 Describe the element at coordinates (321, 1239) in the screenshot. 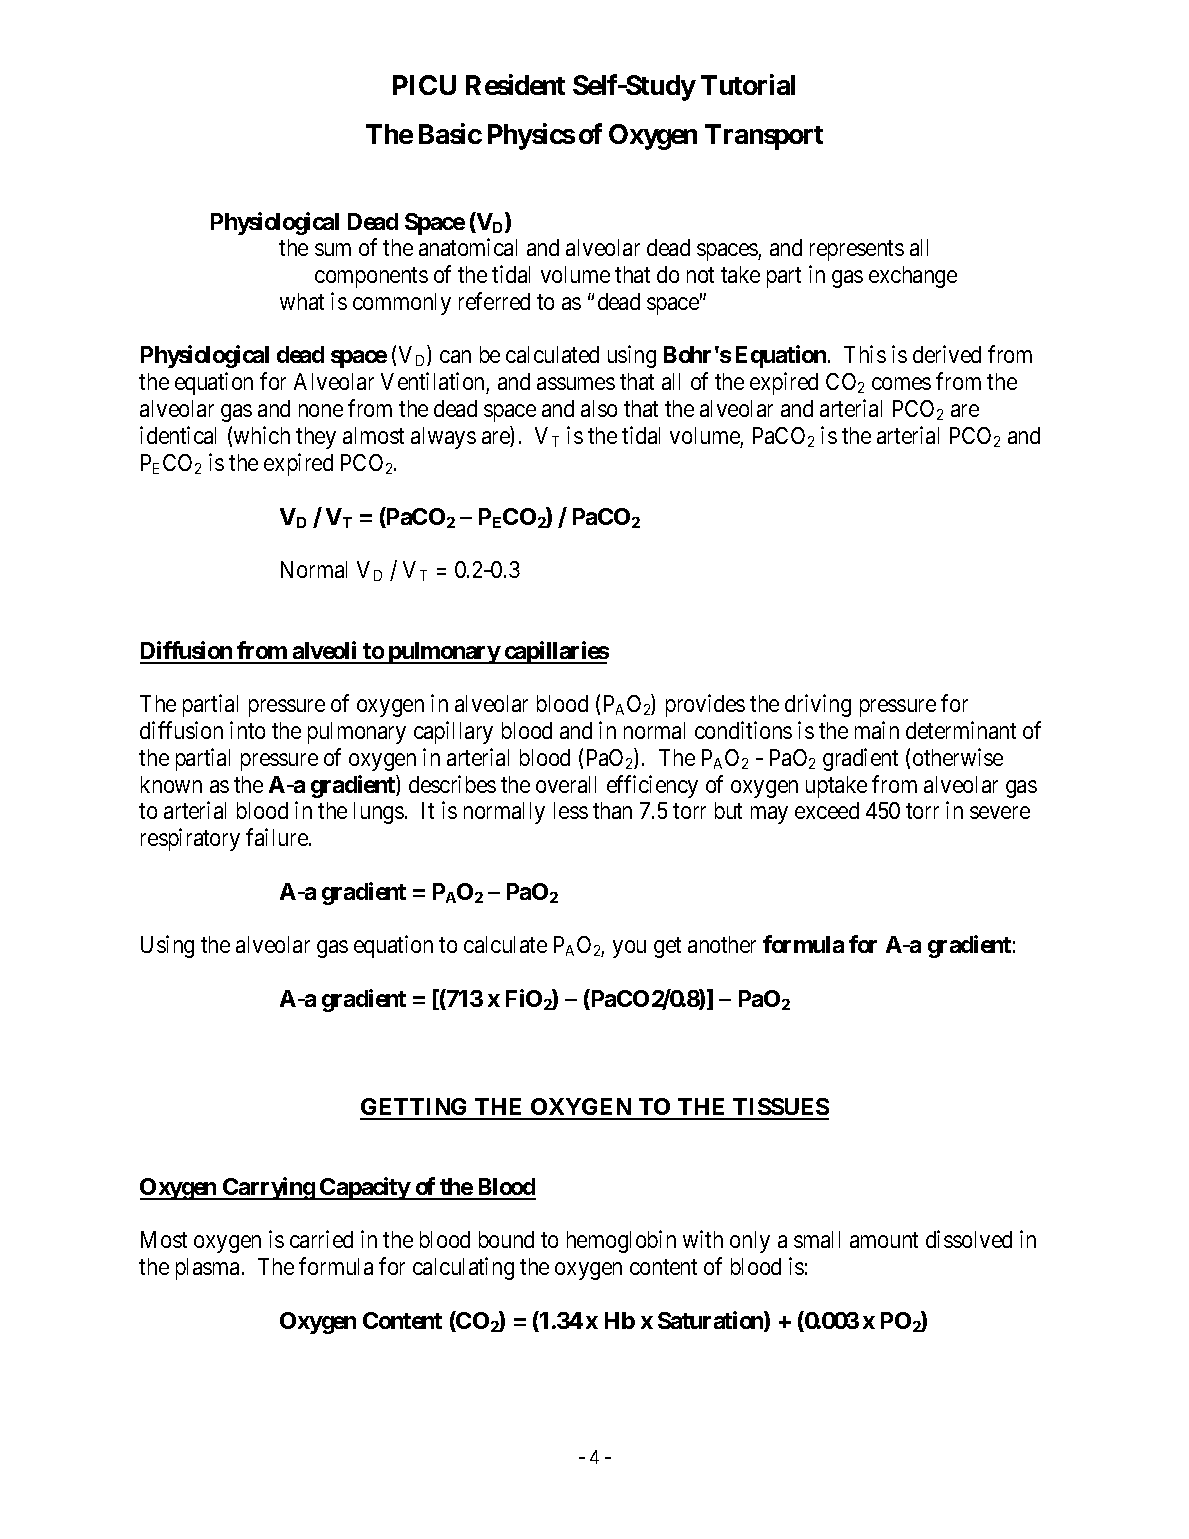

I see `carried` at that location.
